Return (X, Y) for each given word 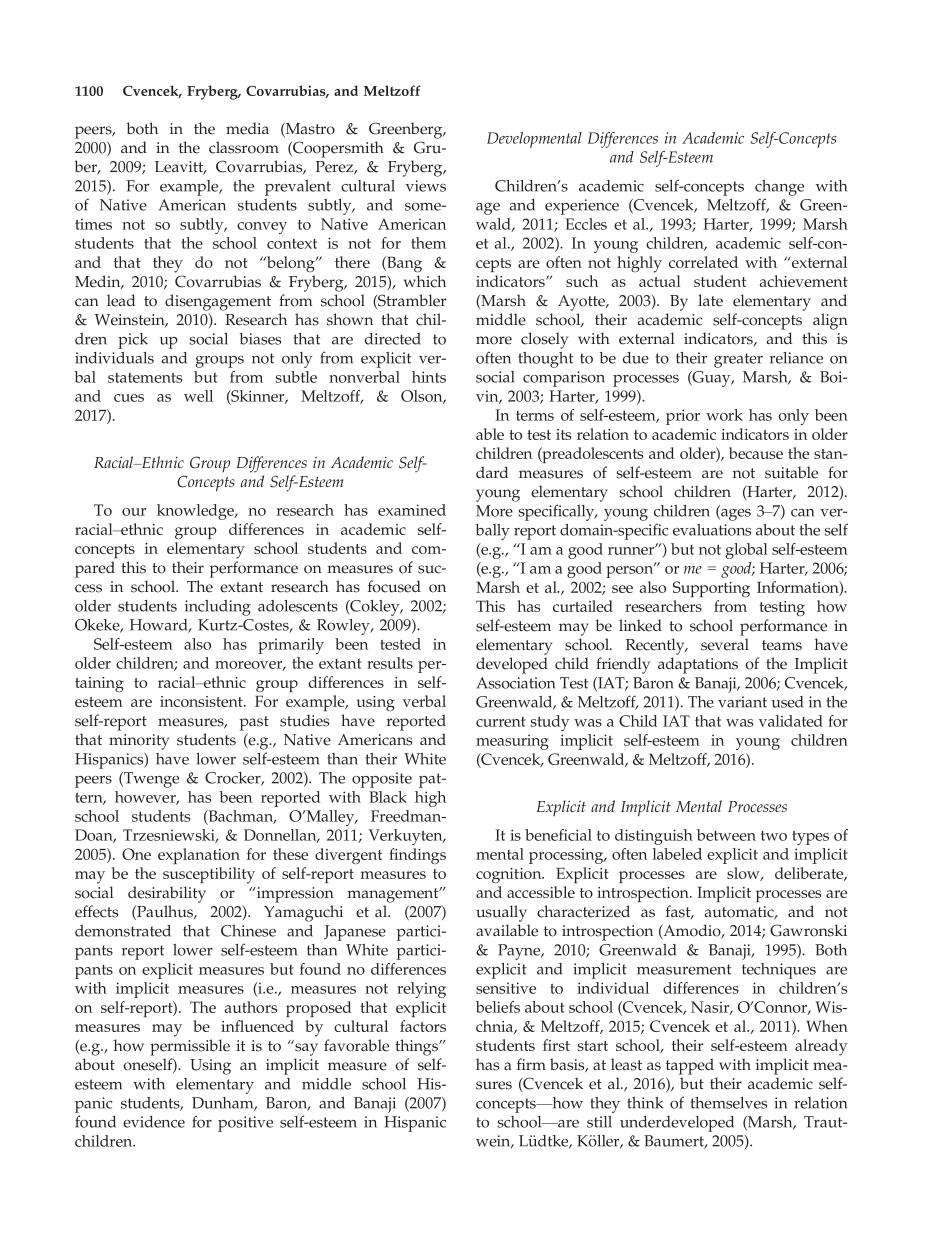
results (390, 663)
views (426, 186)
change (779, 188)
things (418, 1047)
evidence (154, 1122)
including (218, 608)
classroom (244, 147)
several (725, 644)
